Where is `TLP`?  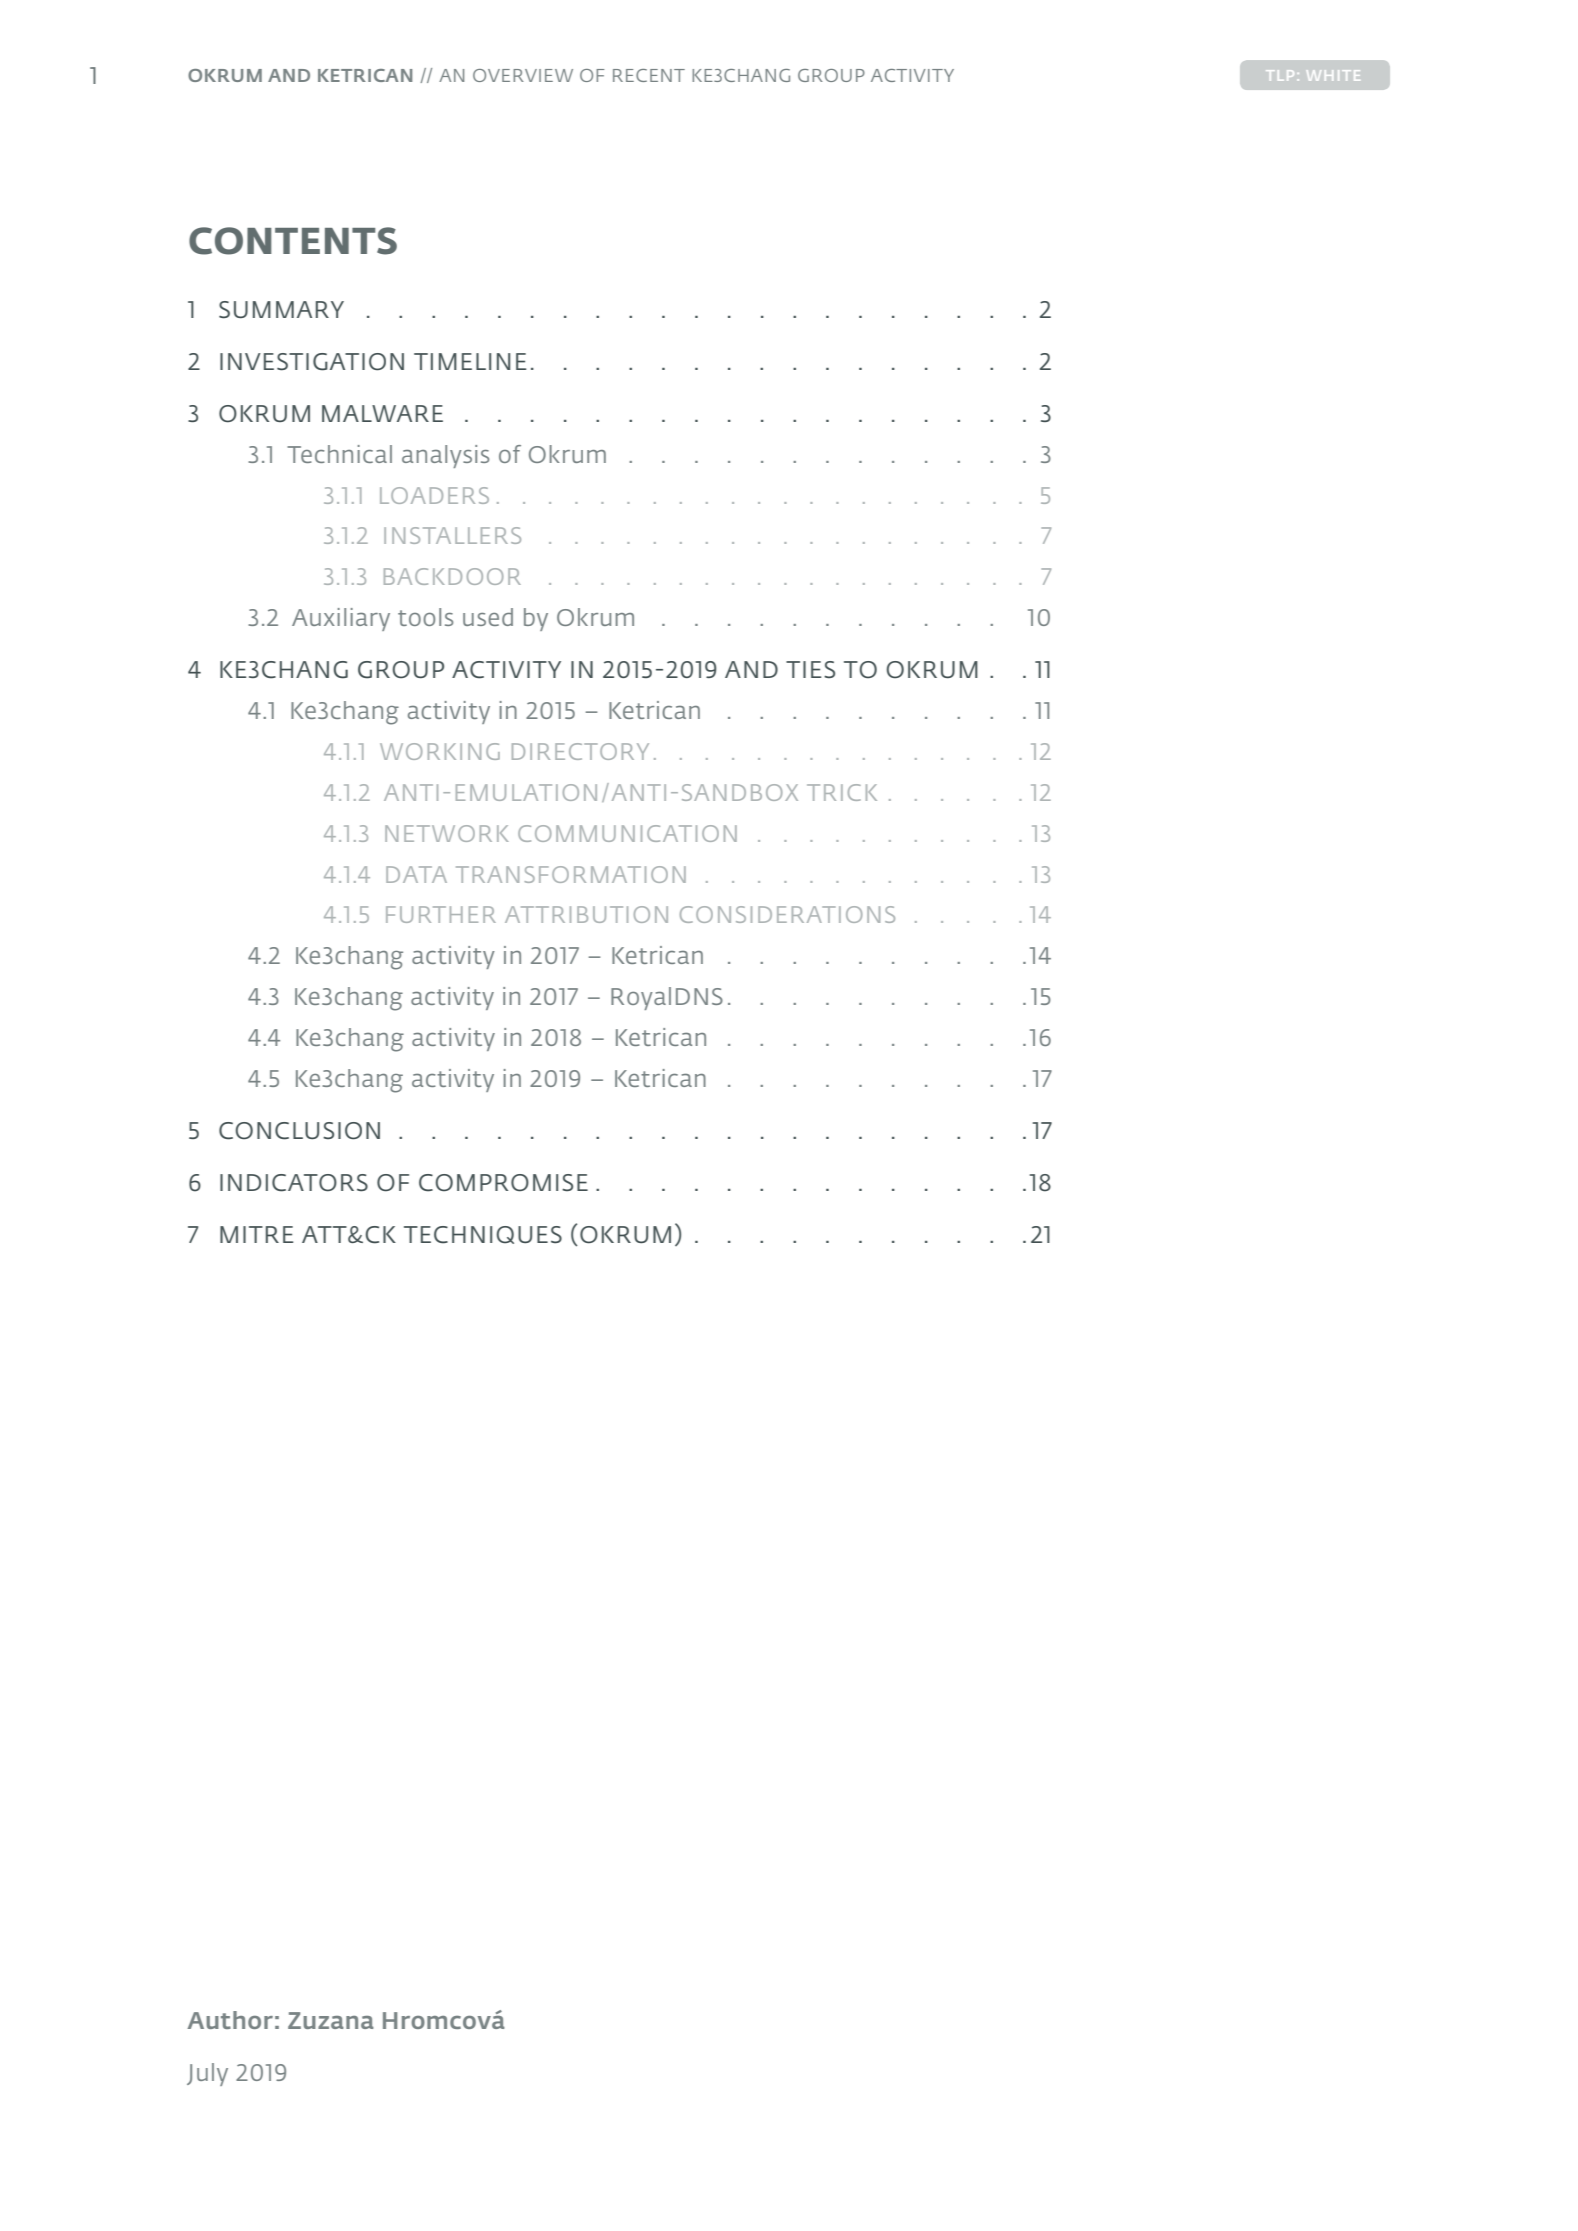
TLP is located at coordinates (1280, 75).
